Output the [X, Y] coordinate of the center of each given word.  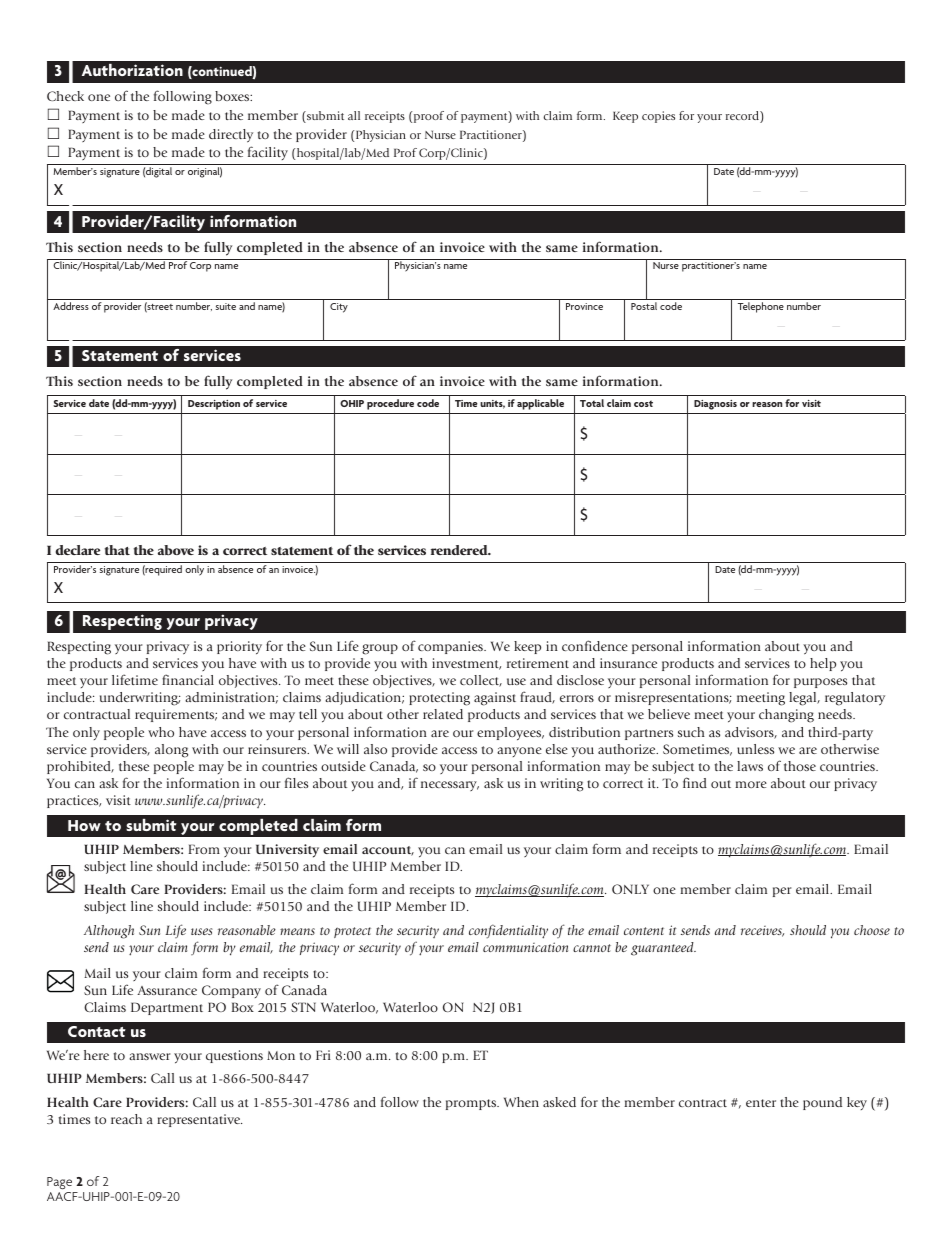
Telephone [761, 307]
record [743, 117]
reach [126, 1119]
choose [872, 930]
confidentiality [508, 931]
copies [658, 117]
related [443, 714]
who [161, 732]
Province [584, 306]
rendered [460, 550]
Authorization [132, 70]
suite [226, 306]
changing [786, 716]
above [176, 550]
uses [202, 931]
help [823, 664]
